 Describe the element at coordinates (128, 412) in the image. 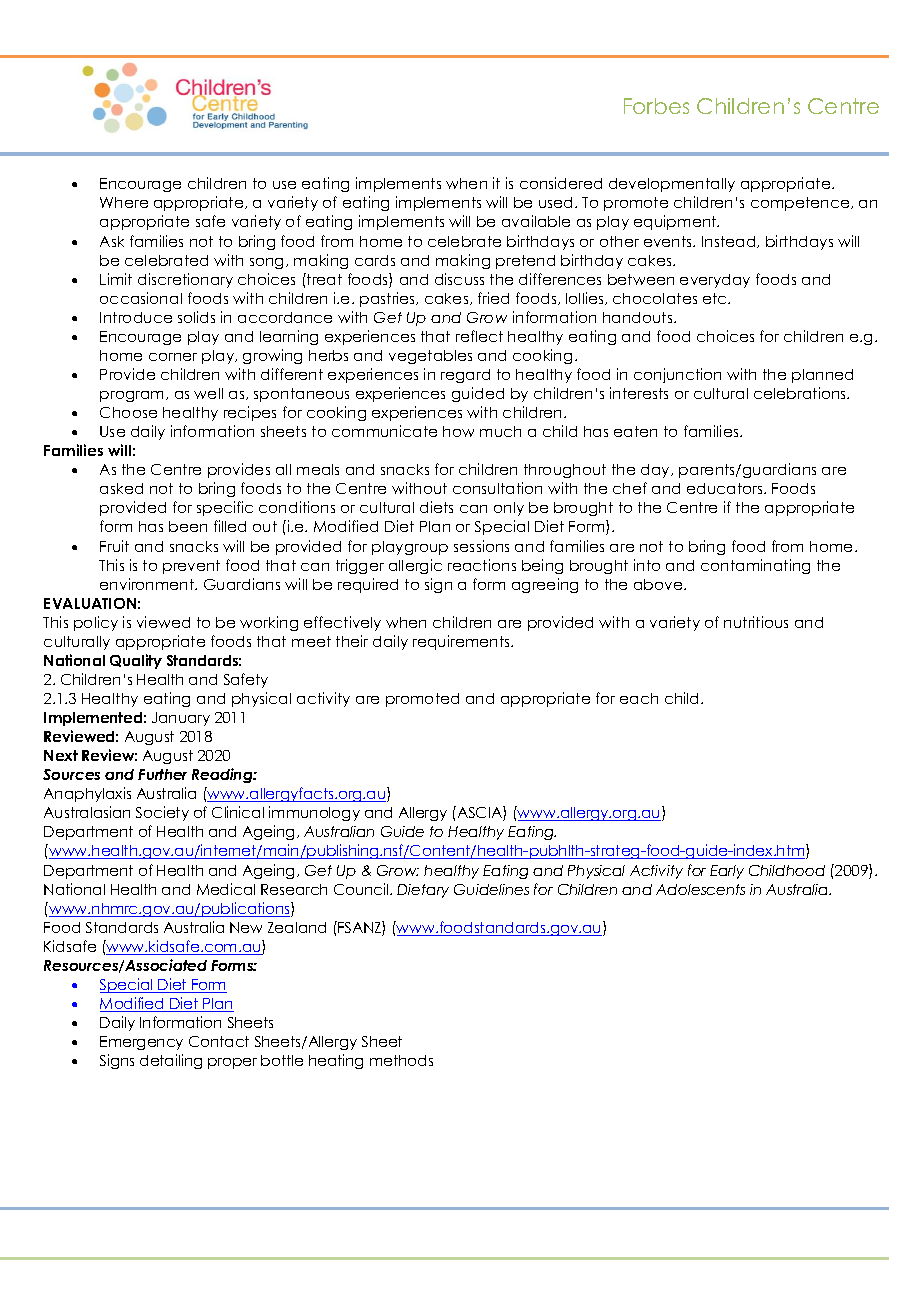

I see `Choose` at that location.
